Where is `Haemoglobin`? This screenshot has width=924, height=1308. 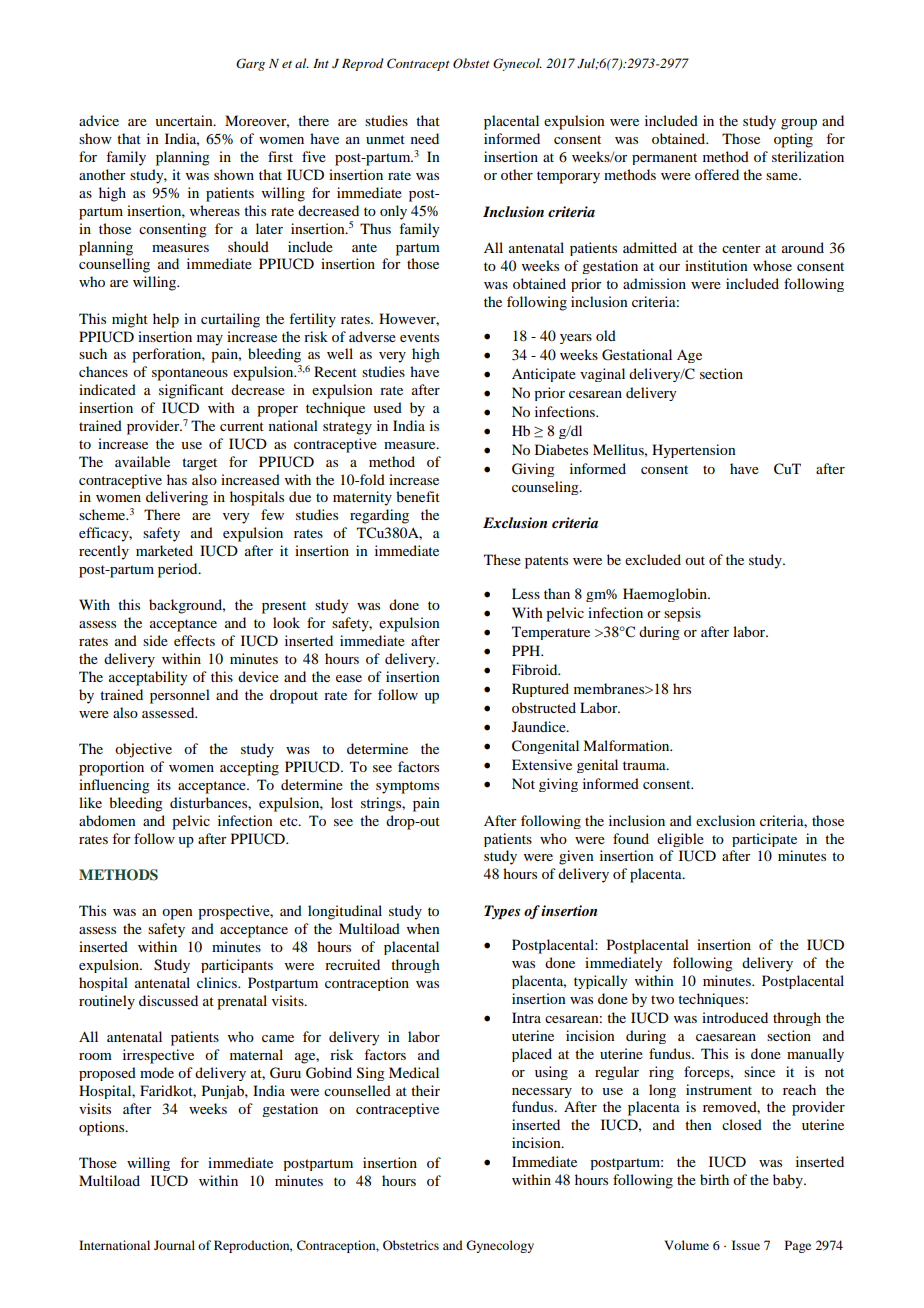 Haemoglobin is located at coordinates (666, 595).
